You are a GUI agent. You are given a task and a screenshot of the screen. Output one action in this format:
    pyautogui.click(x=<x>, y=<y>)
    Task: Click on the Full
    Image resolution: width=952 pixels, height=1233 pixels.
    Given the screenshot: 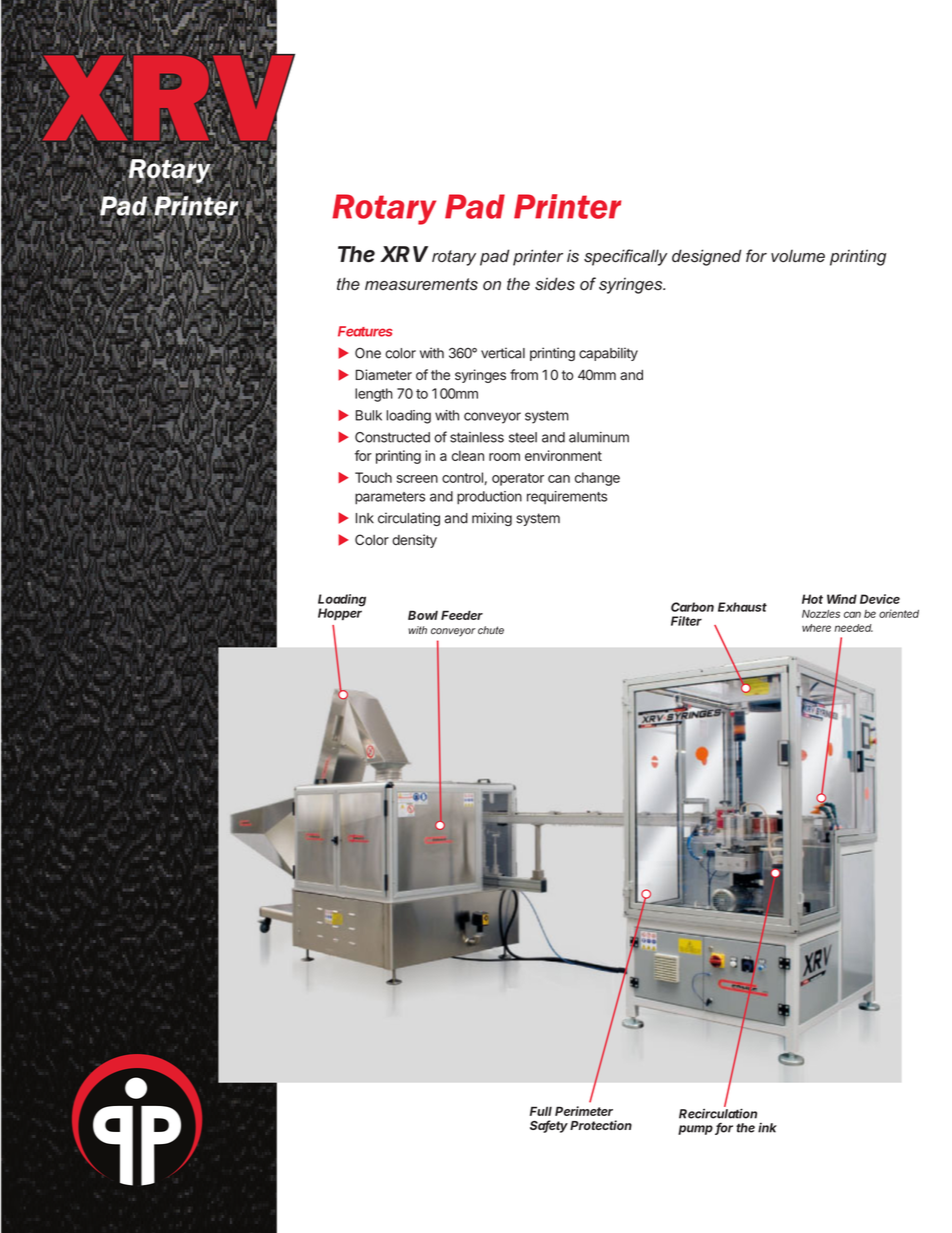 What is the action you would take?
    pyautogui.click(x=541, y=1111)
